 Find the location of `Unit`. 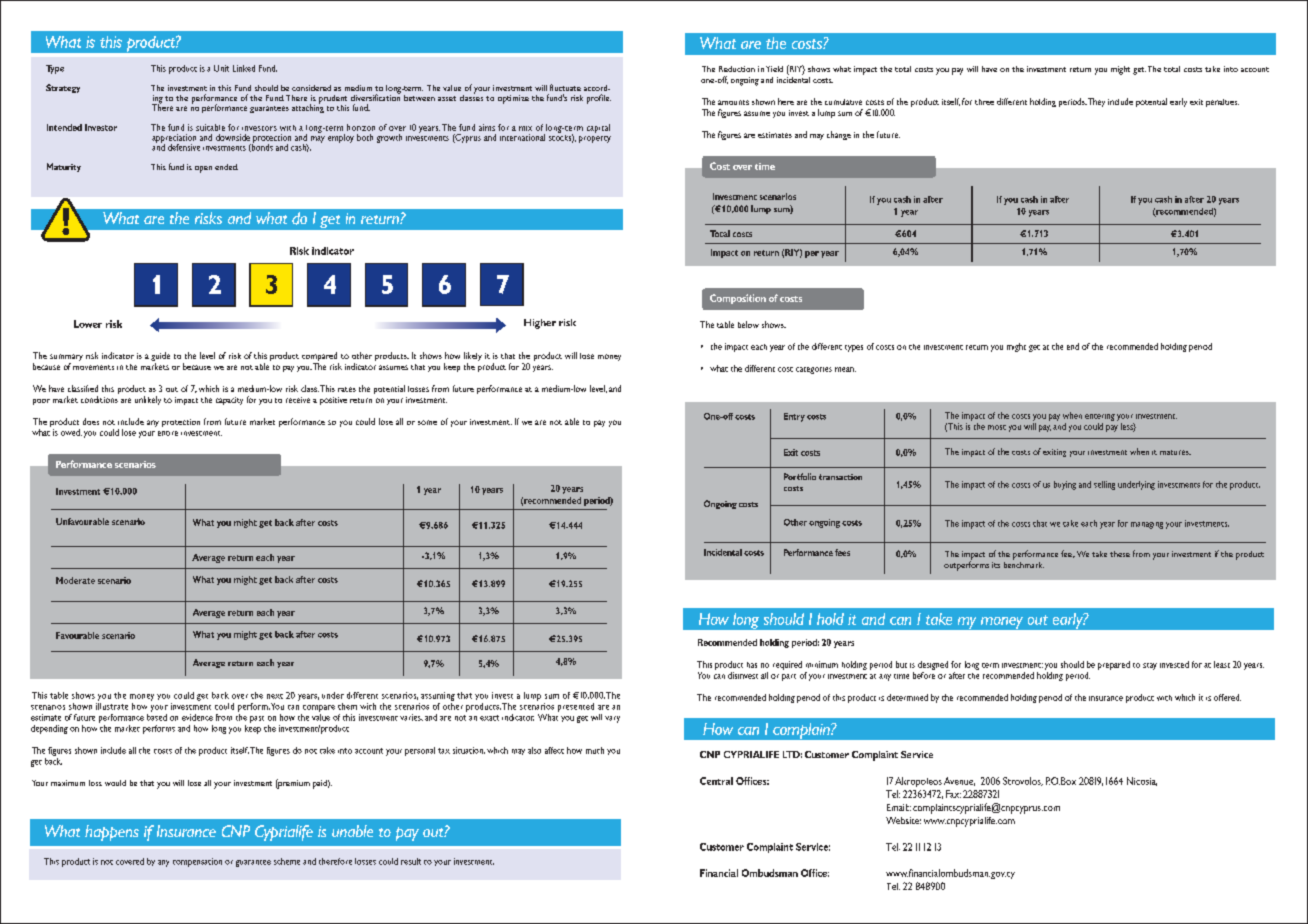

Unit is located at coordinates (221, 68).
